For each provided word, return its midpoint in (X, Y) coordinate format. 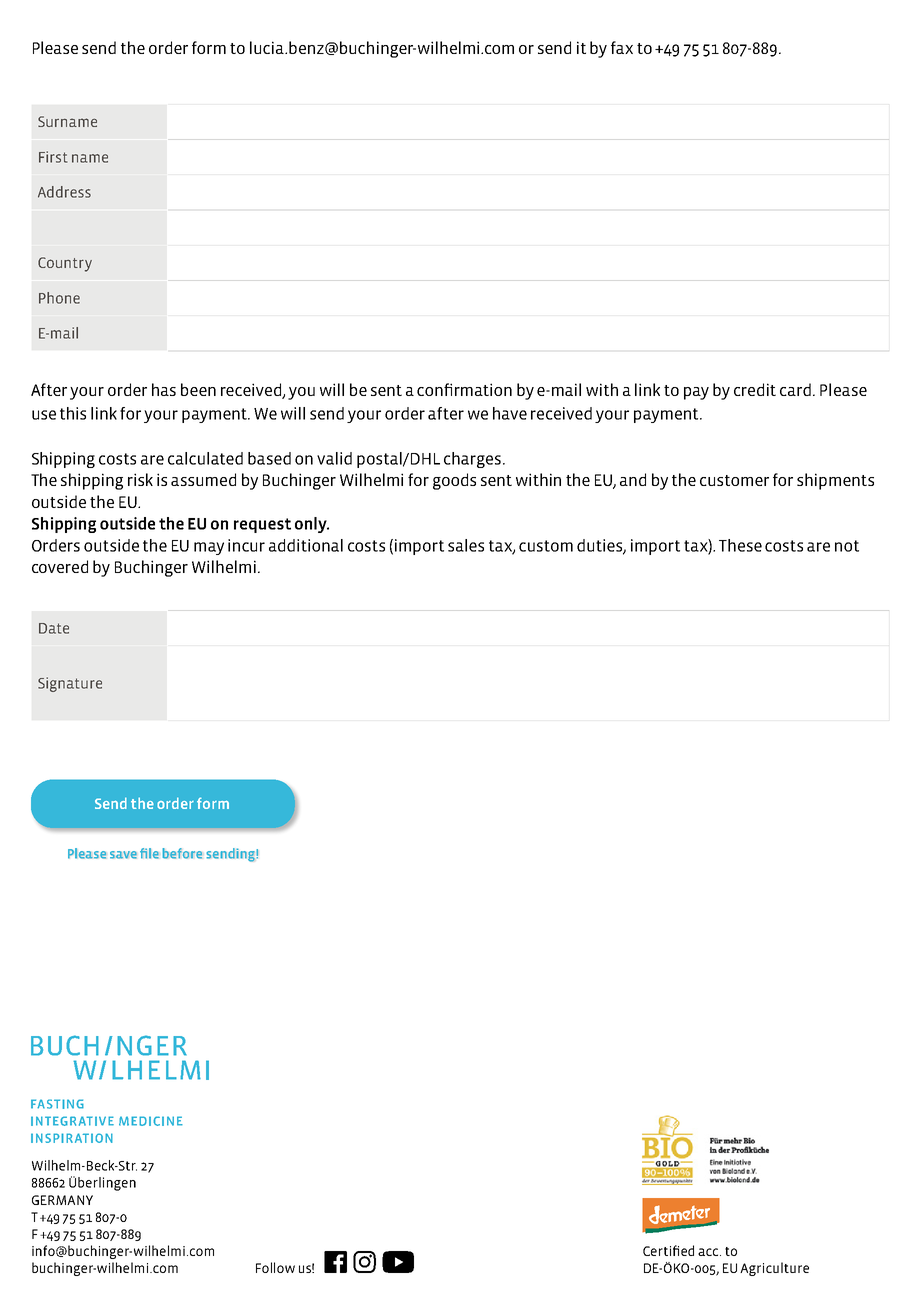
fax (622, 47)
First (53, 157)
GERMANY (62, 1200)
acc (709, 1252)
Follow (275, 1267)
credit (755, 389)
